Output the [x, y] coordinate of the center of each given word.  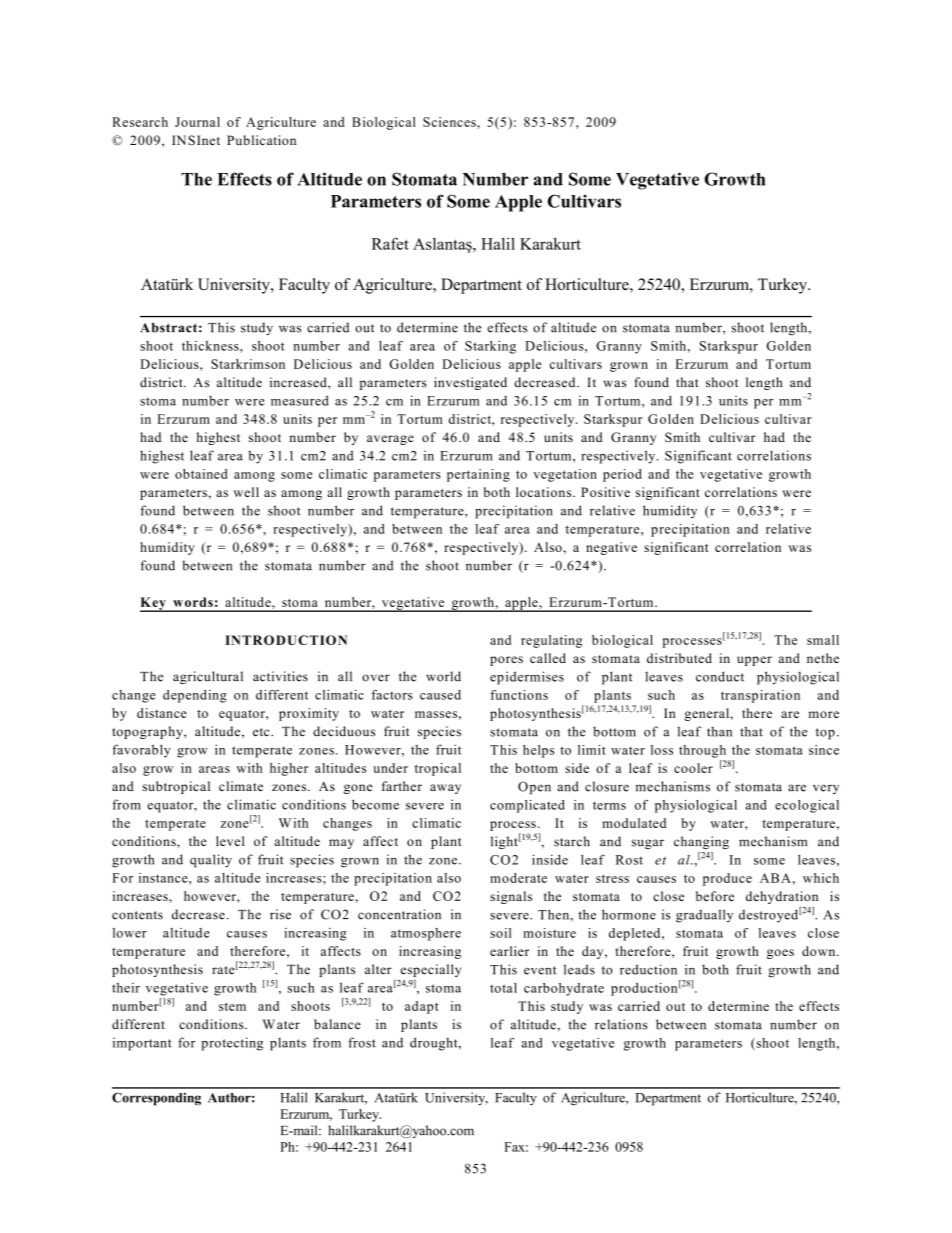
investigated [470, 383]
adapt [422, 1007]
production [644, 989]
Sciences [450, 122]
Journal [197, 122]
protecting [232, 1044]
